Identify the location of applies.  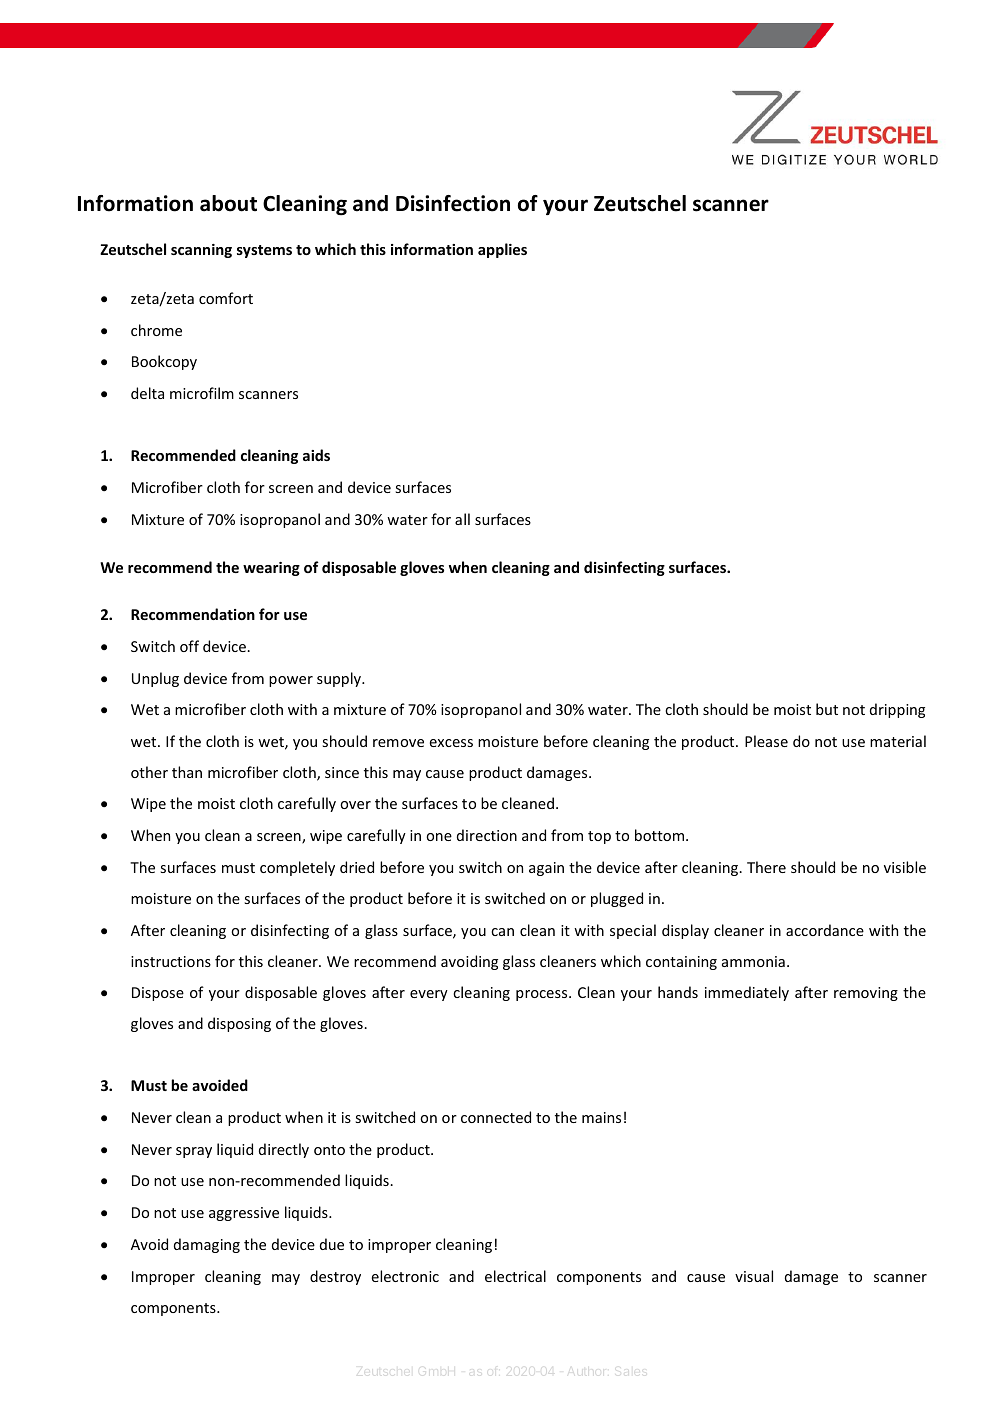
(502, 250).
